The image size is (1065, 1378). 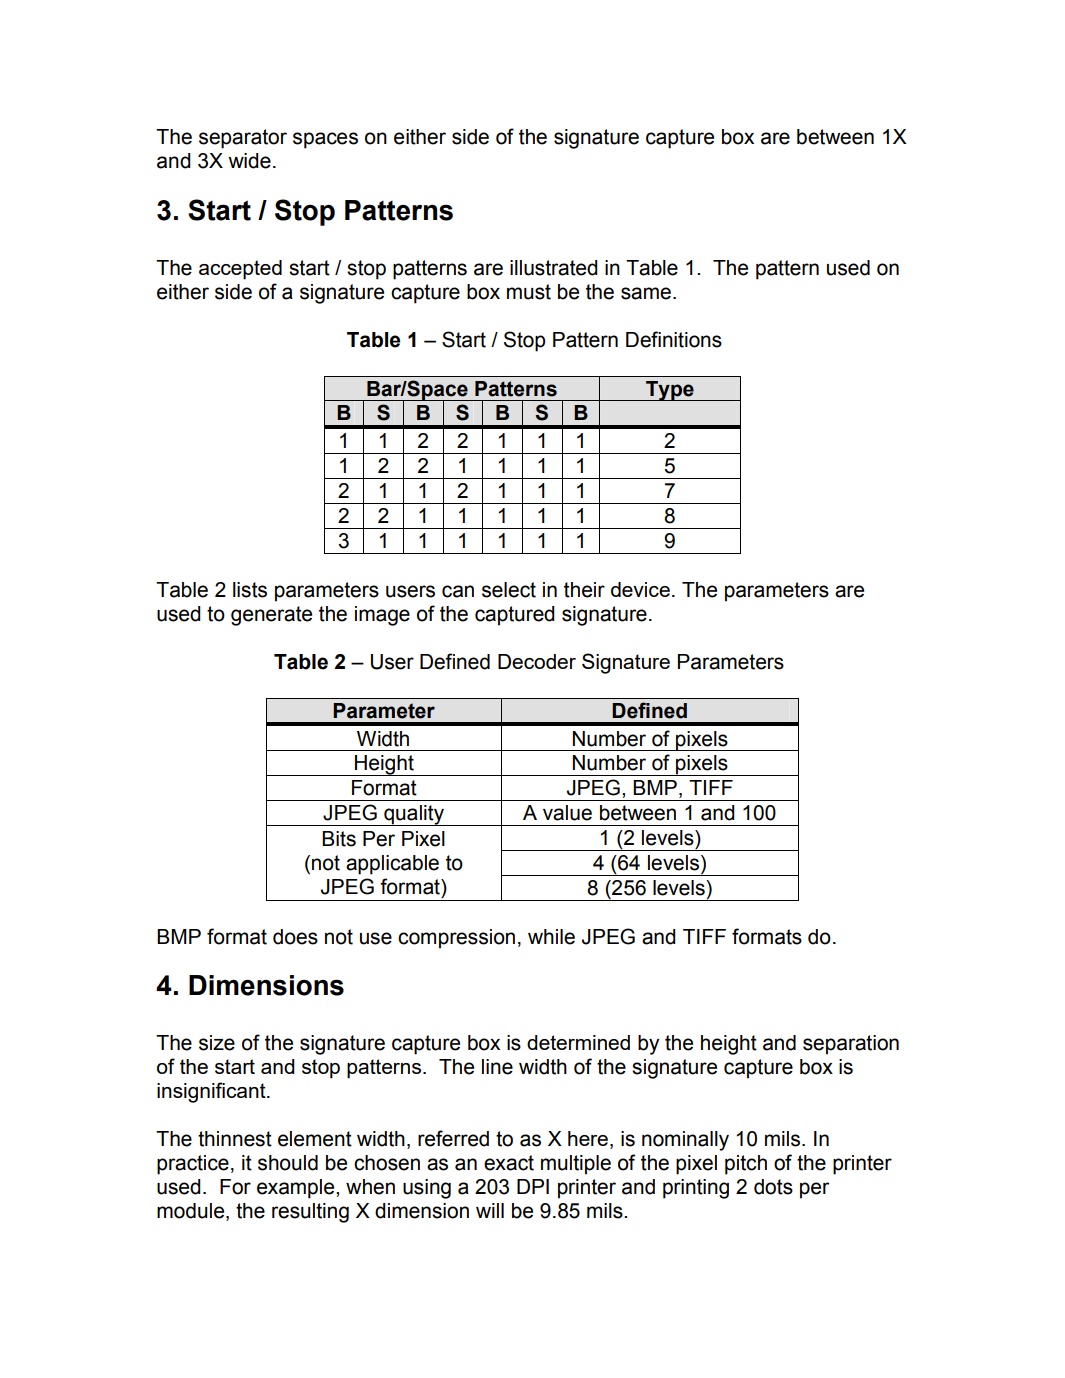 What do you see at coordinates (646, 293) in the document?
I see `same` at bounding box center [646, 293].
